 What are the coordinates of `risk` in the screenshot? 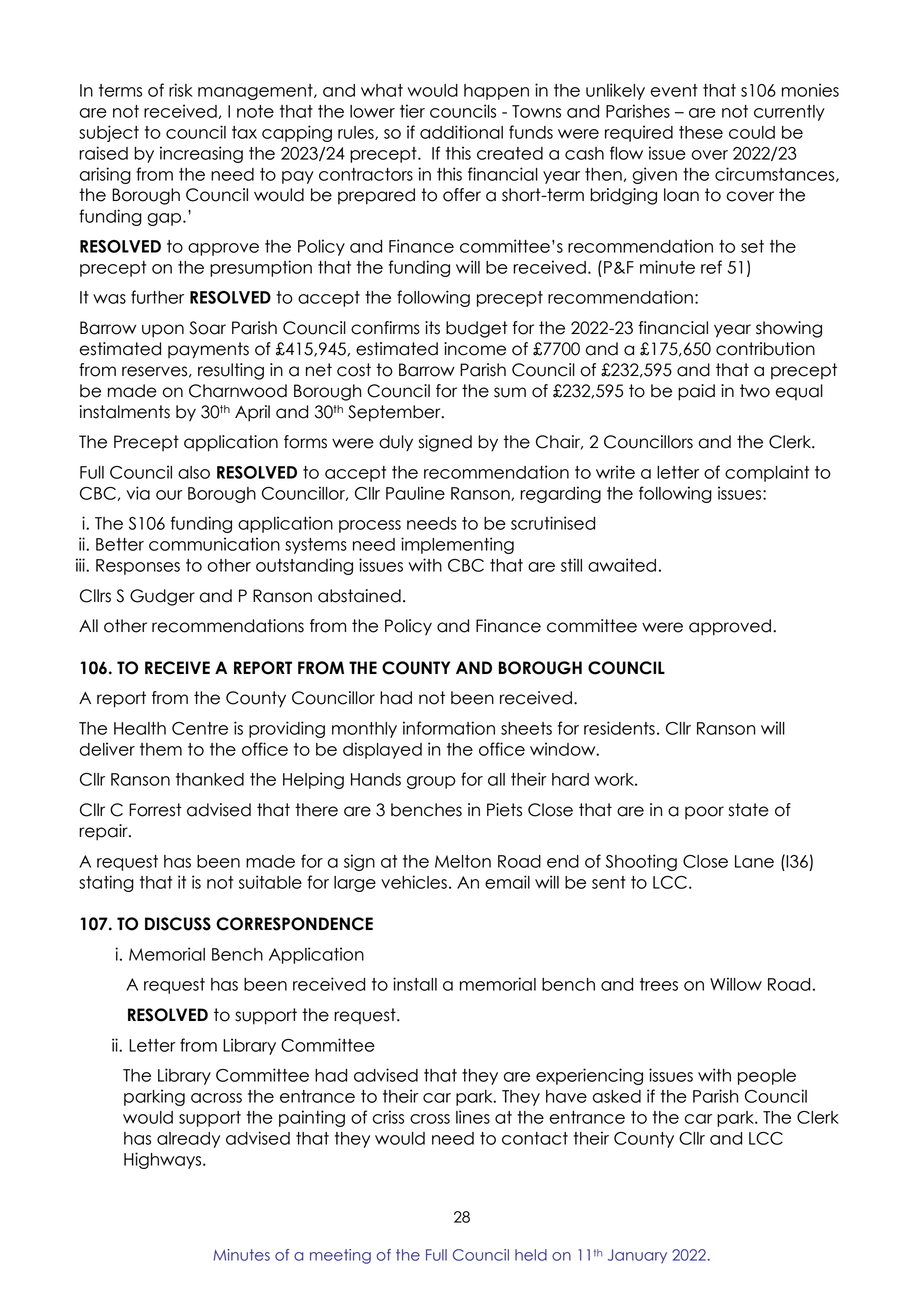 It's located at (181, 90).
